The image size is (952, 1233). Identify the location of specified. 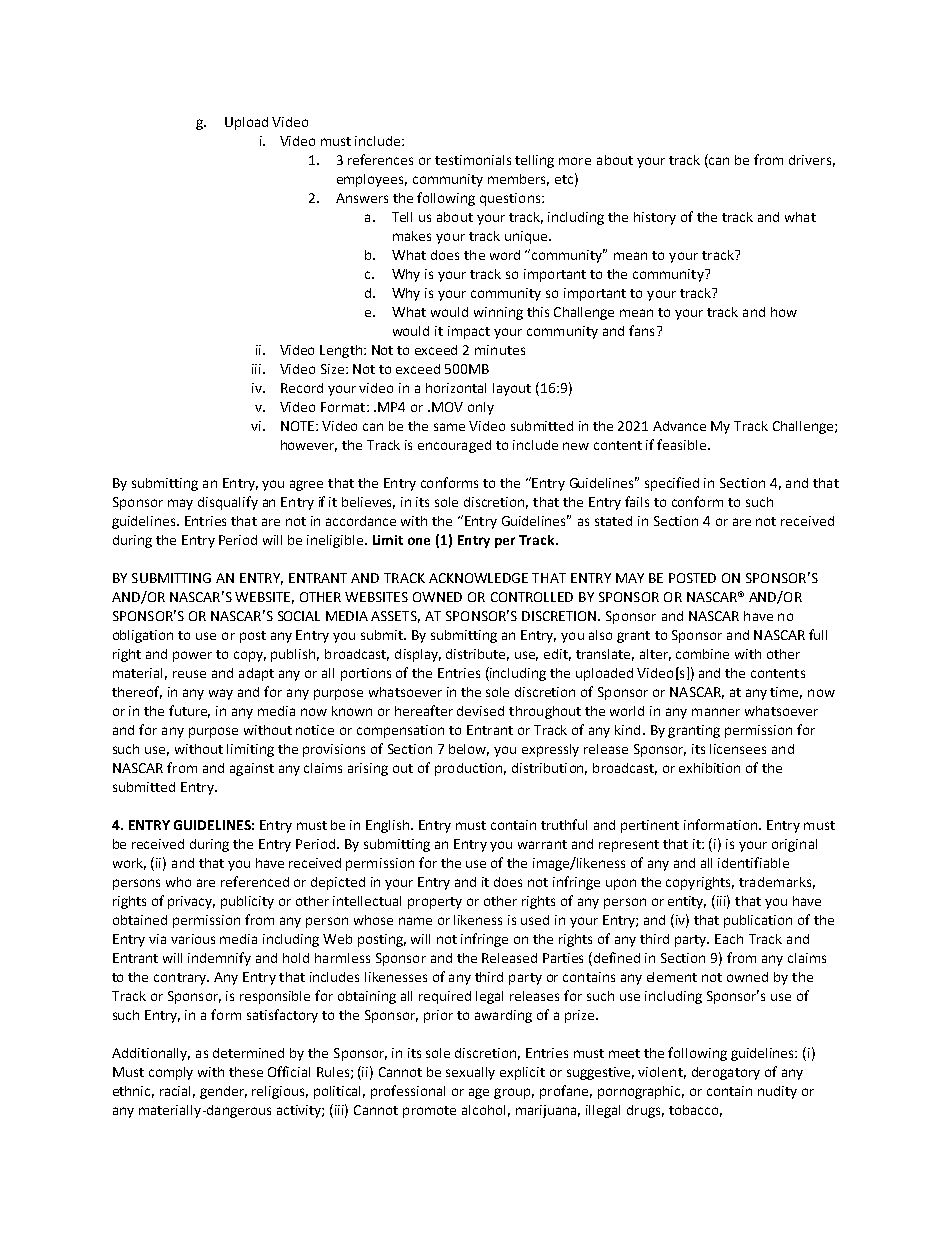
(672, 484).
